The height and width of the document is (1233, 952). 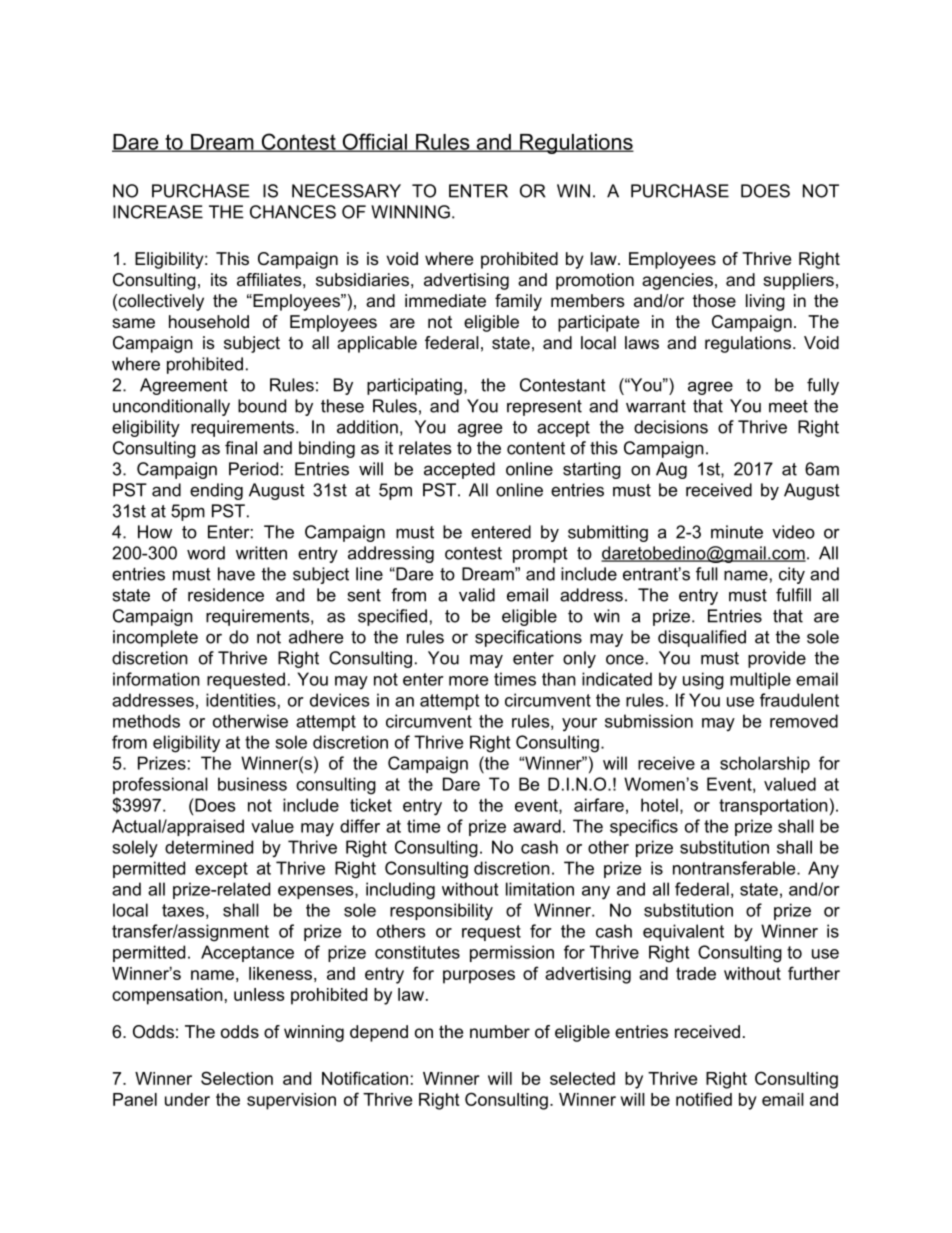 What do you see at coordinates (414, 386) in the document?
I see `participating` at bounding box center [414, 386].
